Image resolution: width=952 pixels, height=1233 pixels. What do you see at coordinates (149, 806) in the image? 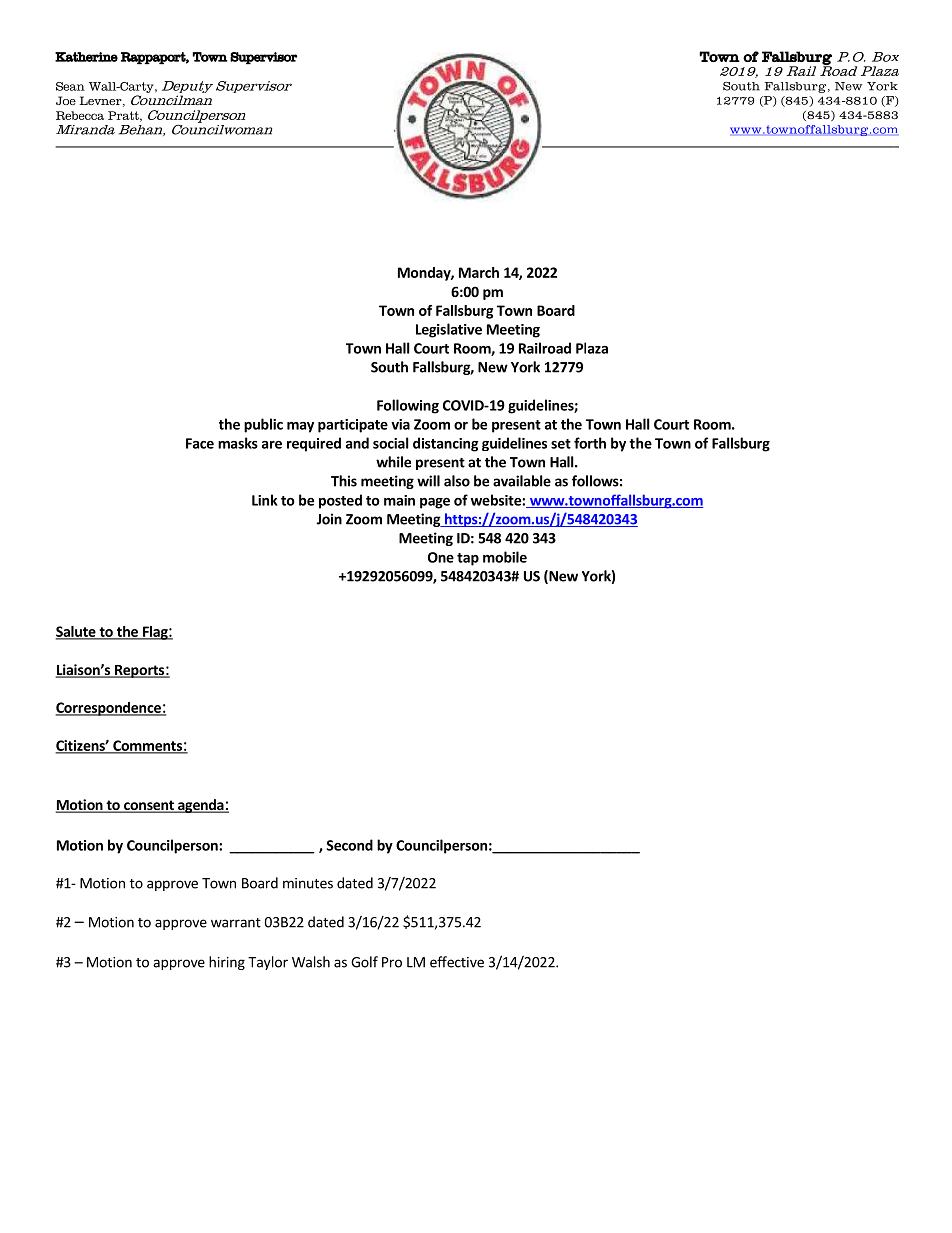
I see `consent` at bounding box center [149, 806].
